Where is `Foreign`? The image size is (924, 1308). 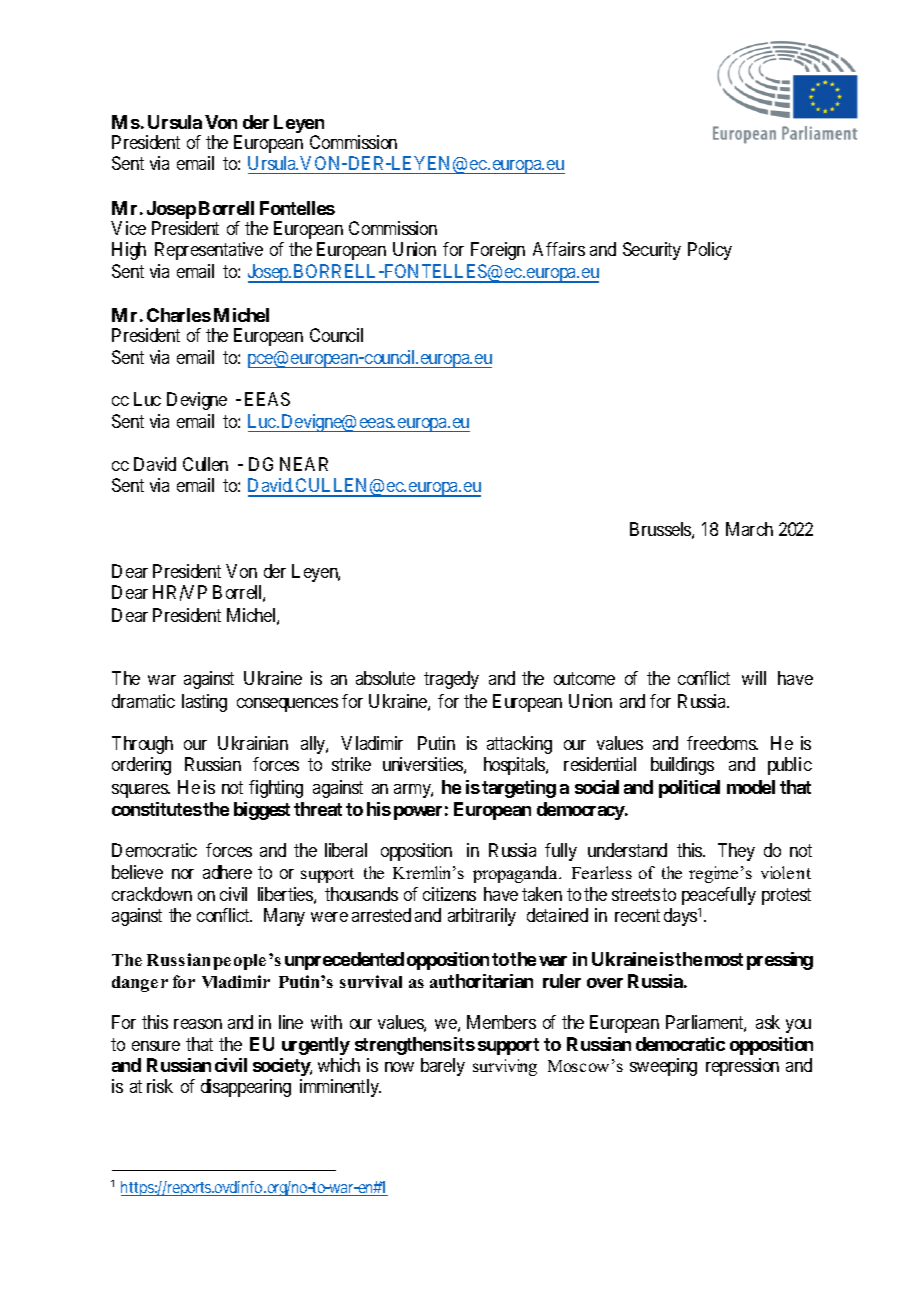 Foreign is located at coordinates (498, 251).
